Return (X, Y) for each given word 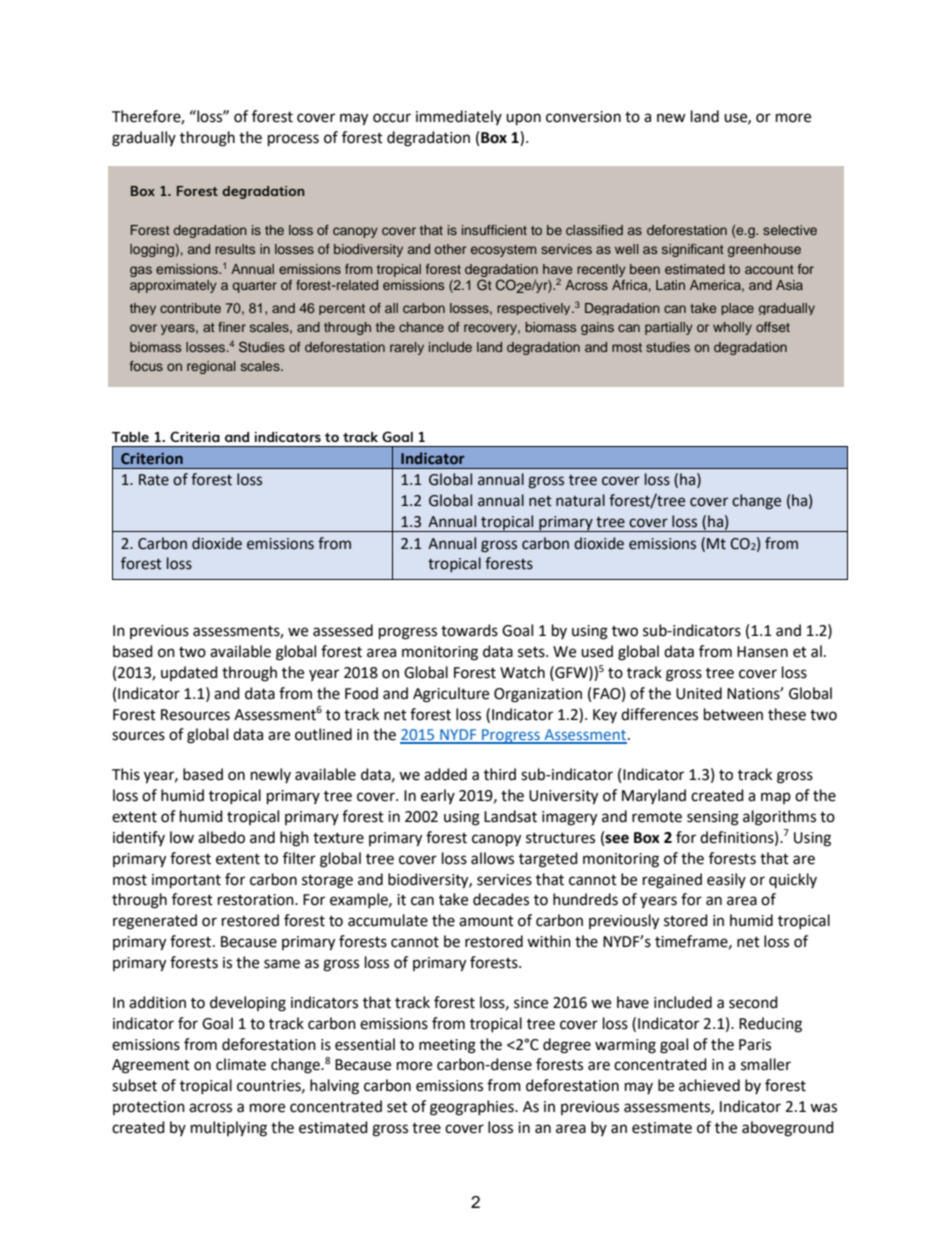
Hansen (762, 652)
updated (189, 673)
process (293, 140)
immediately (459, 117)
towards (469, 630)
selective (790, 230)
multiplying (229, 1129)
